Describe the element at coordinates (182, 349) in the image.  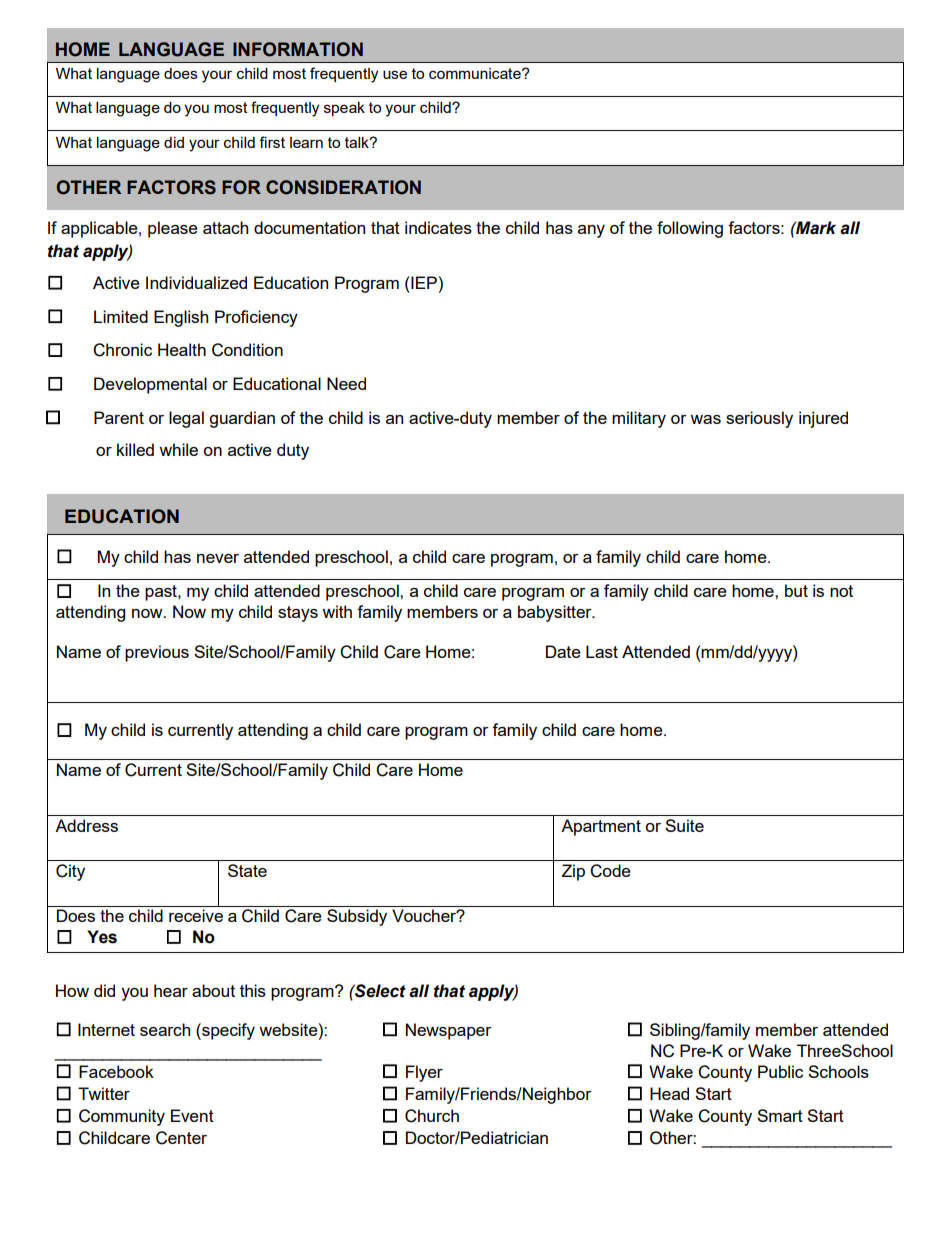
I see `Health` at that location.
